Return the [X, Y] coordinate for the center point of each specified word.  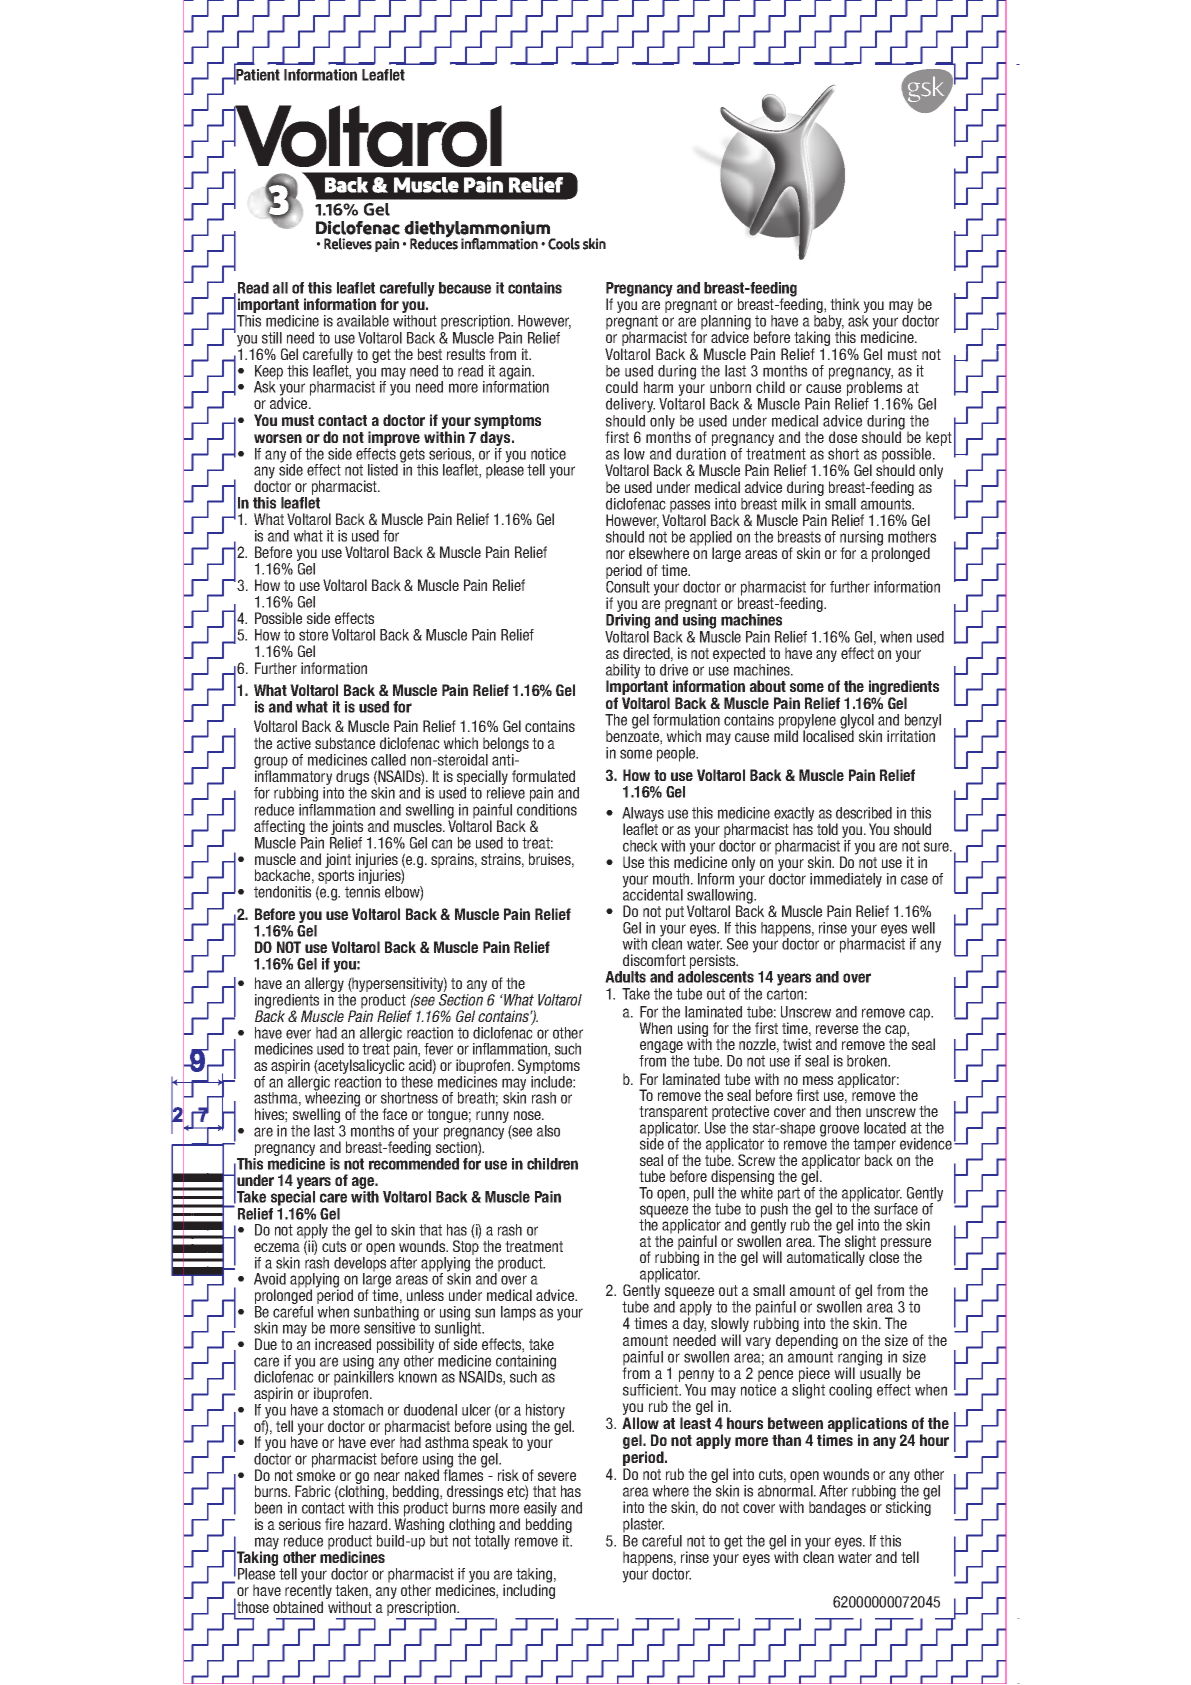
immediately [846, 880]
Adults [625, 977]
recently [308, 1593]
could [622, 387]
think [845, 304]
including [529, 1591]
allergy [324, 986]
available [363, 321]
